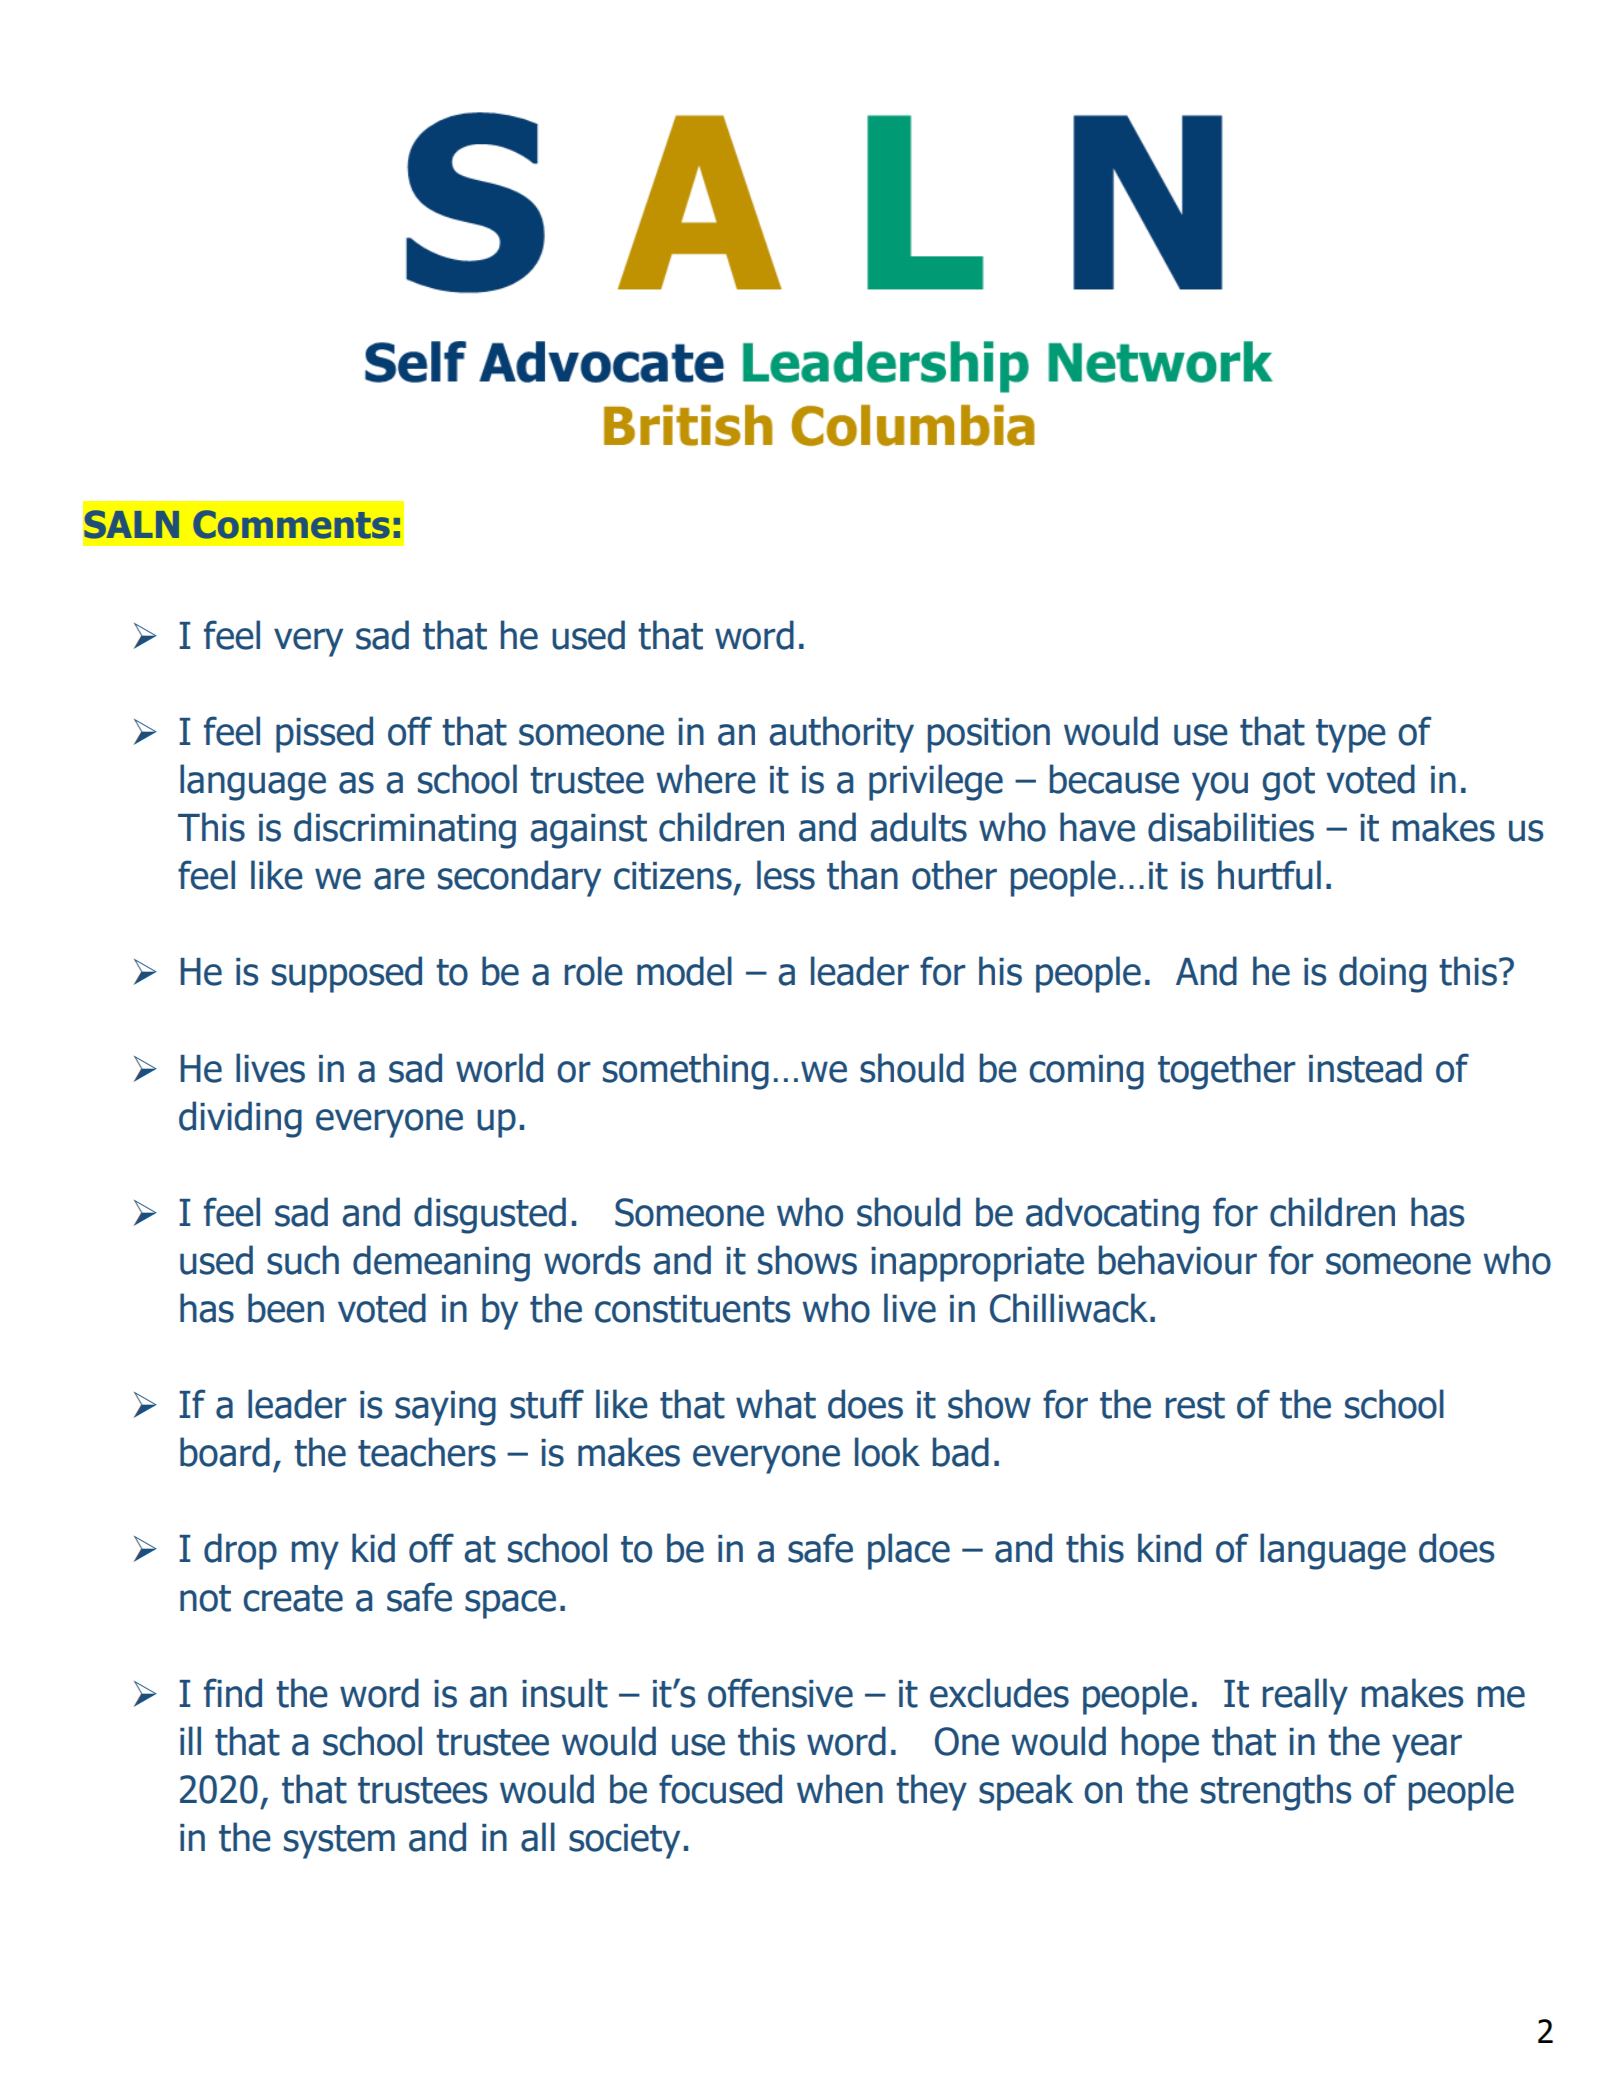 The width and height of the screenshot is (1613, 2088). What do you see at coordinates (1195, 1405) in the screenshot?
I see `rest` at bounding box center [1195, 1405].
